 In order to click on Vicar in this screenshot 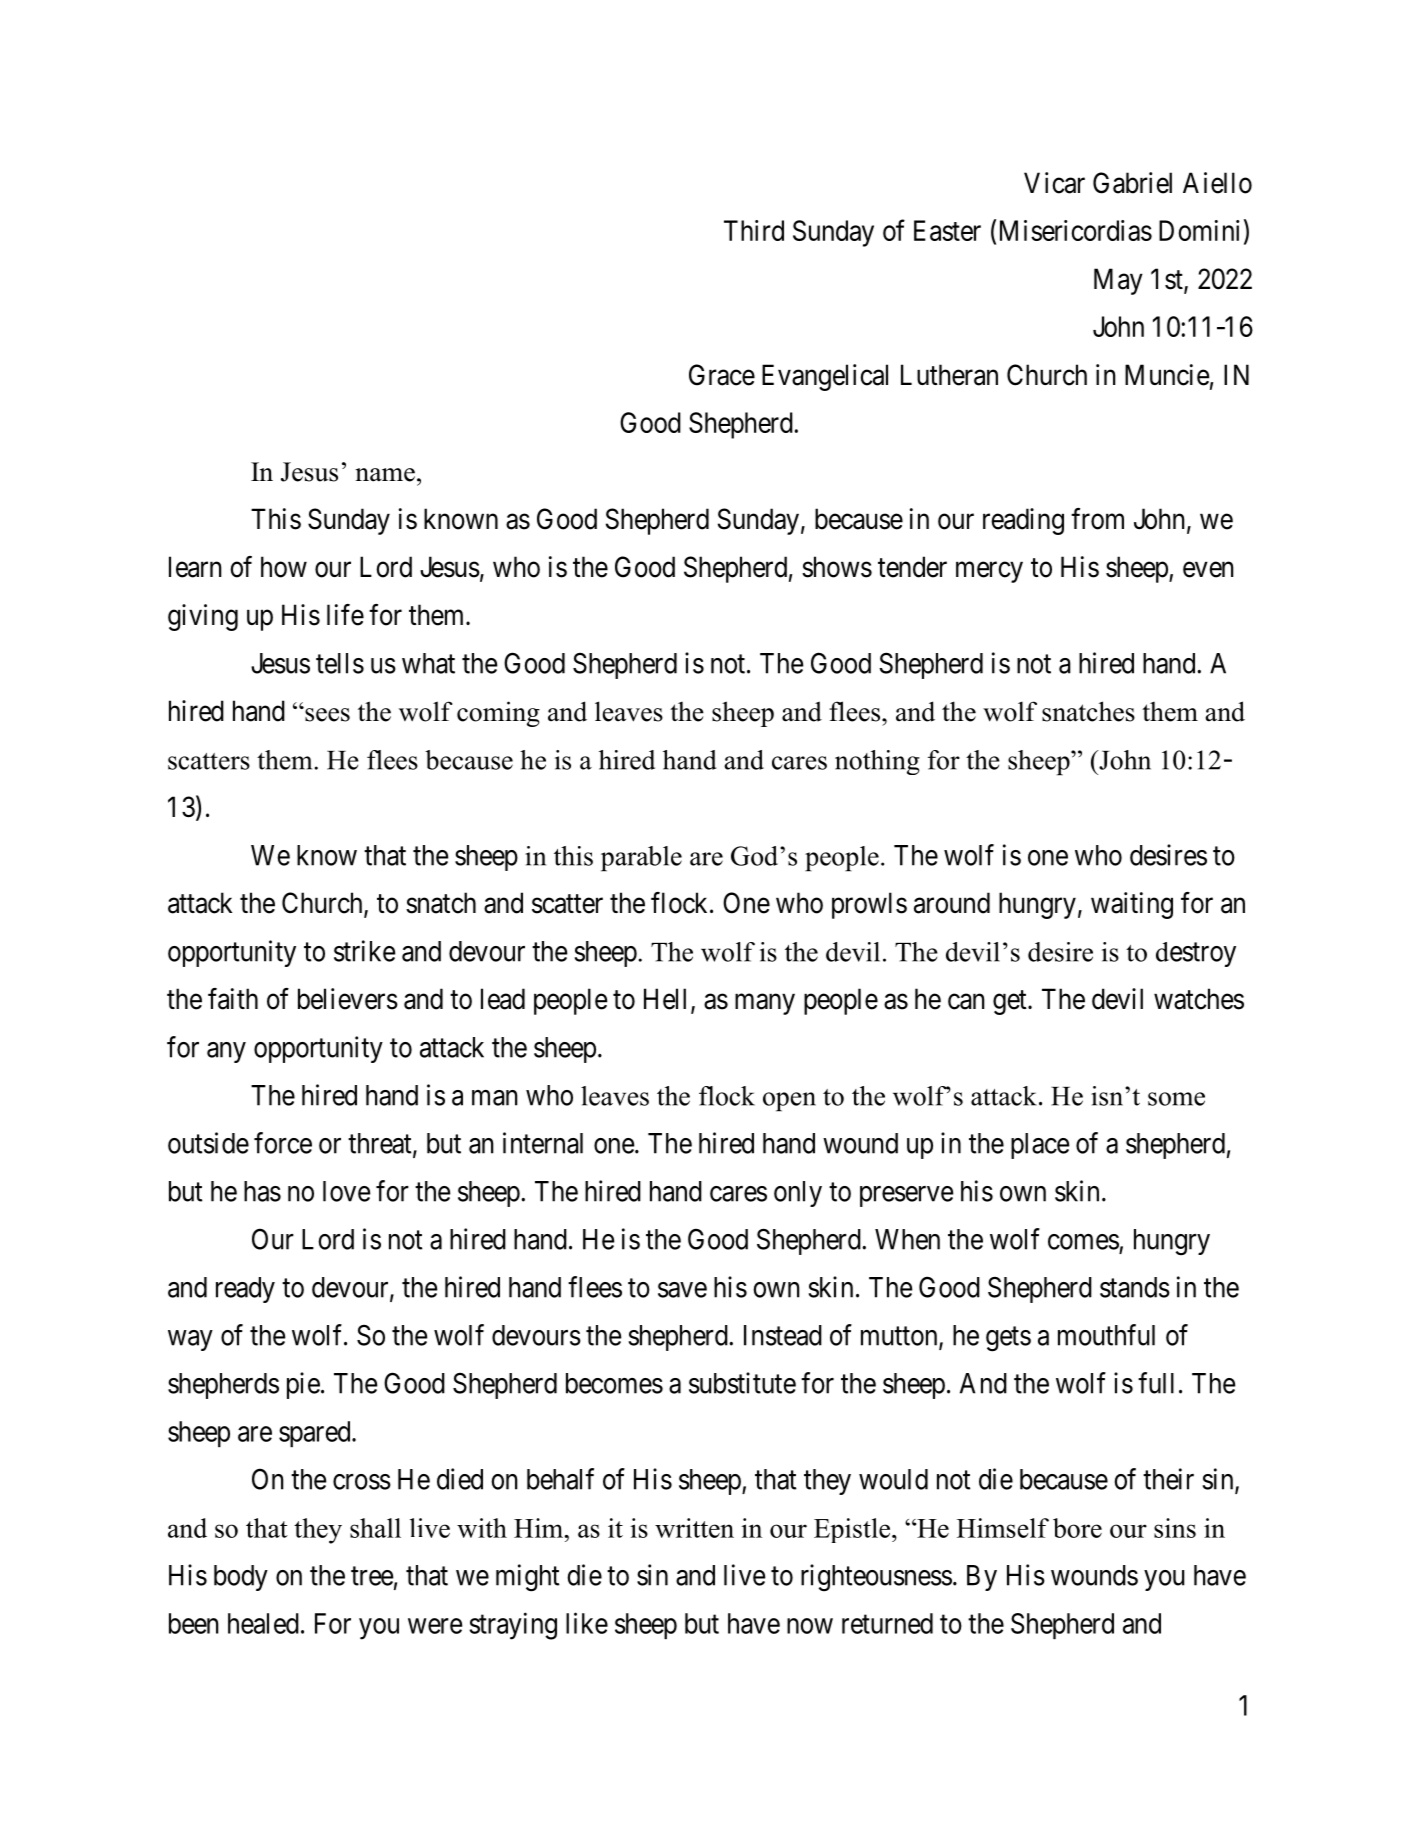, I will do `click(1054, 183)`.
